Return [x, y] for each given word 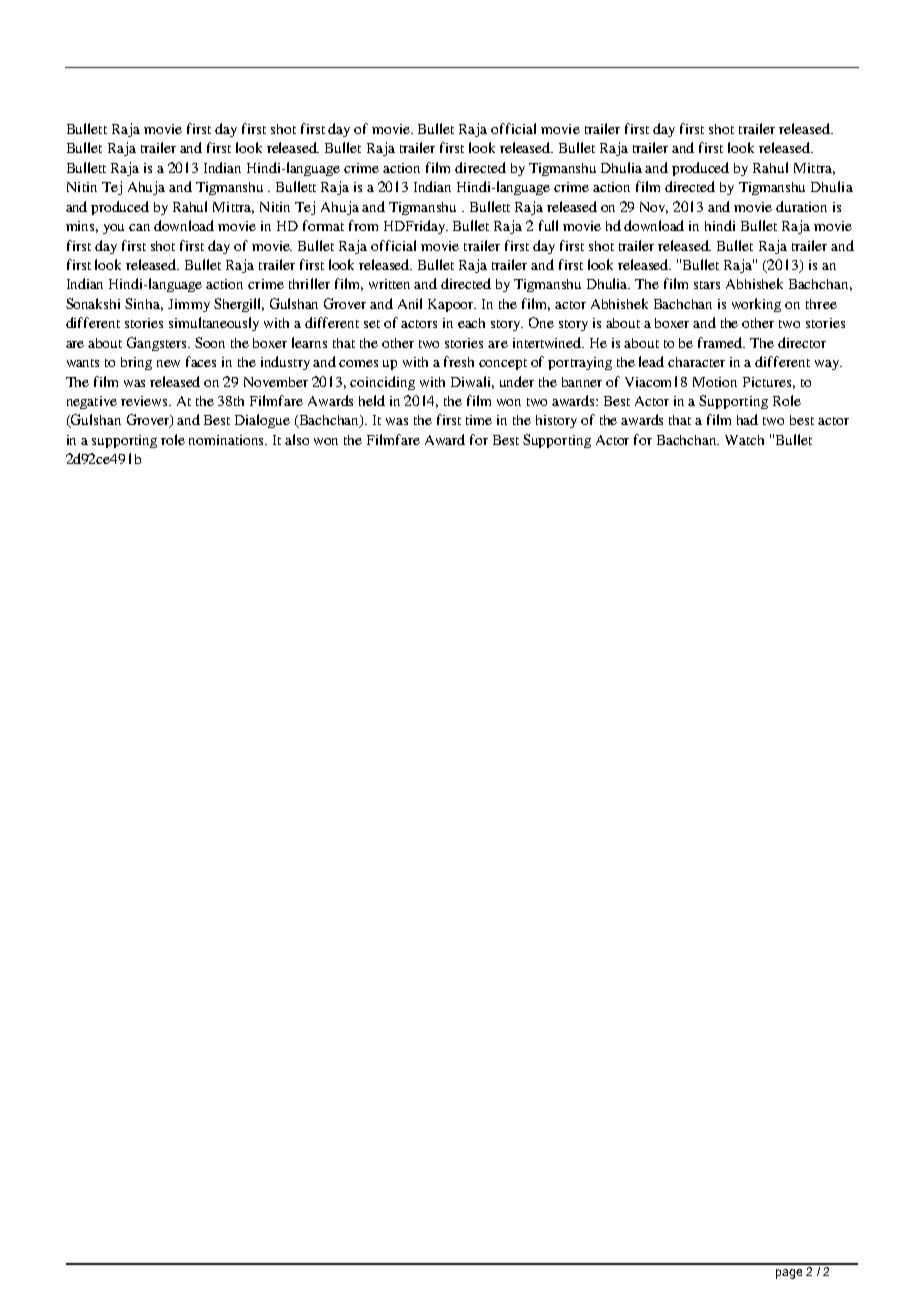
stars [707, 285]
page [789, 1274]
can [139, 227]
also [297, 439]
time [479, 420]
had [747, 419]
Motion [715, 382]
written [389, 284]
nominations [228, 440]
